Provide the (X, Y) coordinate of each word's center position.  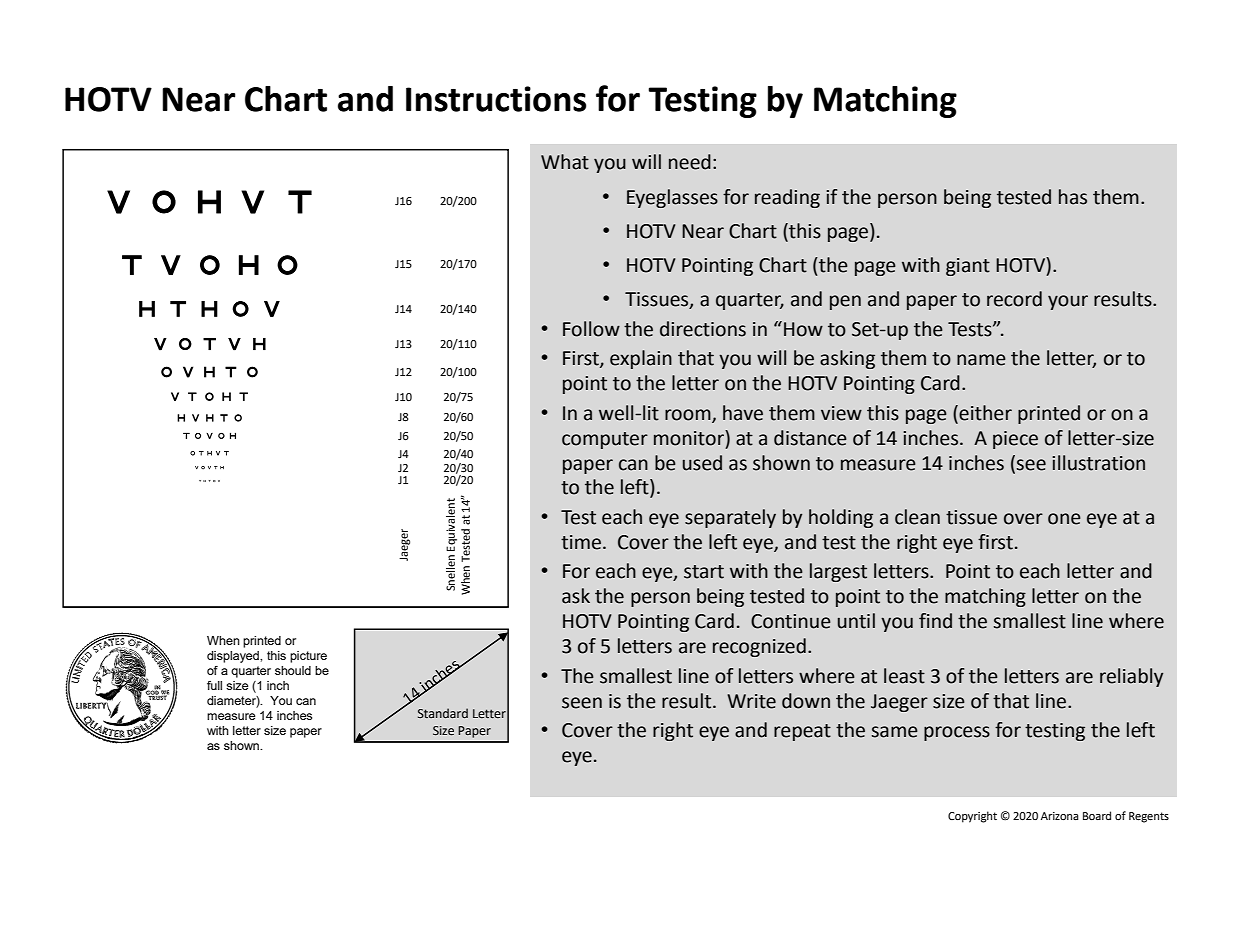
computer (605, 440)
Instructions (496, 99)
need (690, 162)
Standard (443, 713)
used (702, 463)
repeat (802, 732)
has (1073, 197)
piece (1015, 440)
